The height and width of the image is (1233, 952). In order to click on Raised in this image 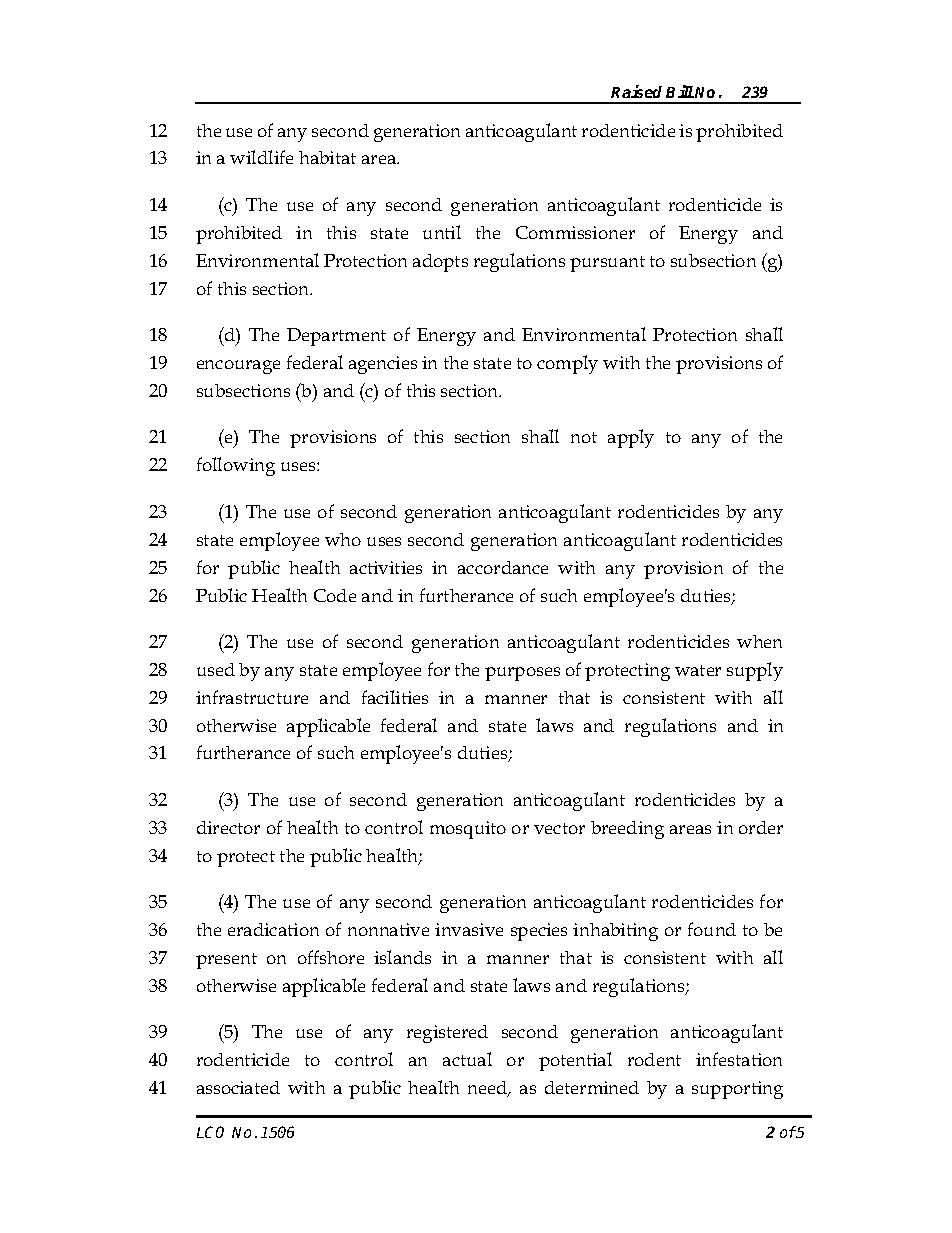, I will do `click(636, 91)`.
